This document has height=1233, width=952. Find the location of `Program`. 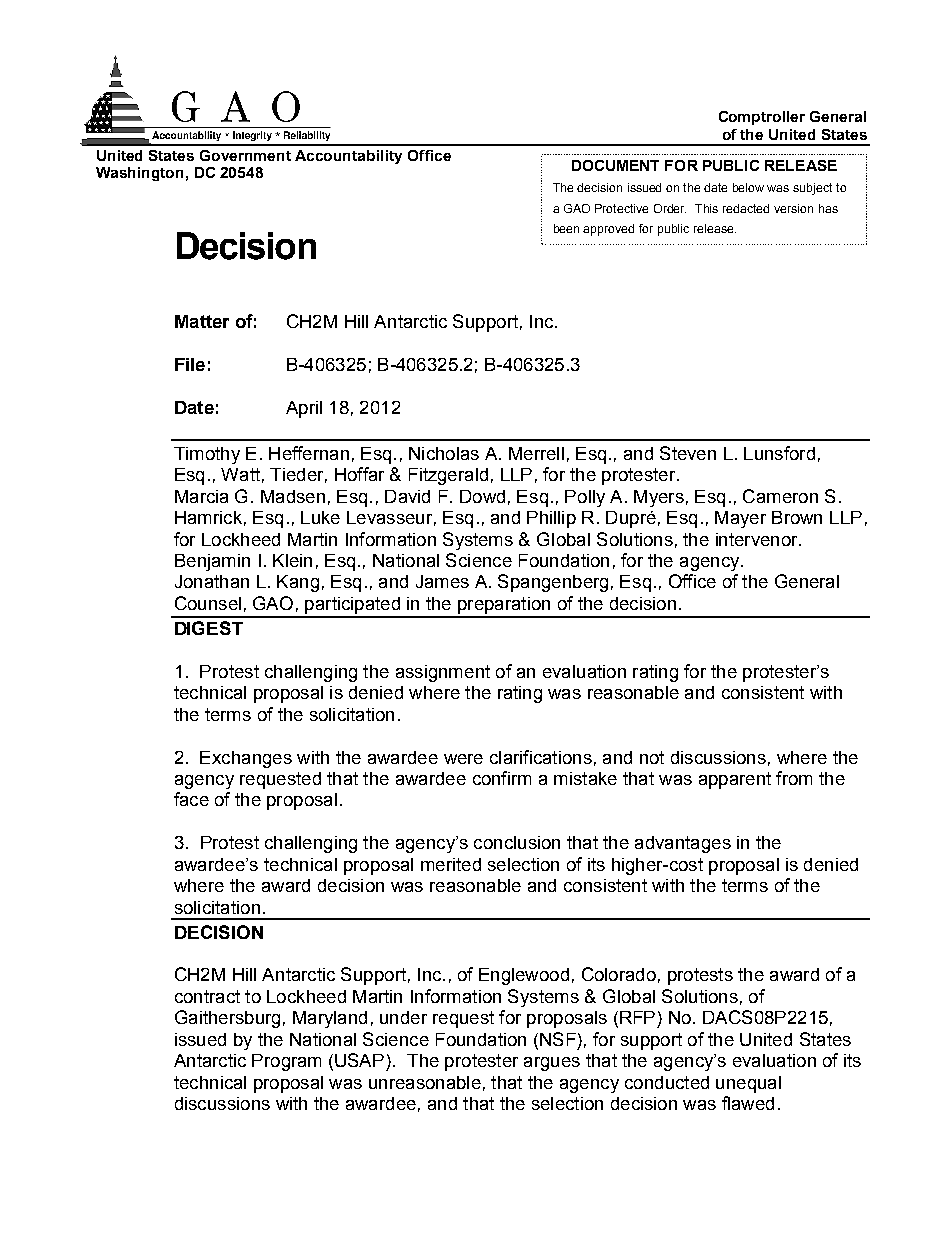

Program is located at coordinates (286, 1062).
